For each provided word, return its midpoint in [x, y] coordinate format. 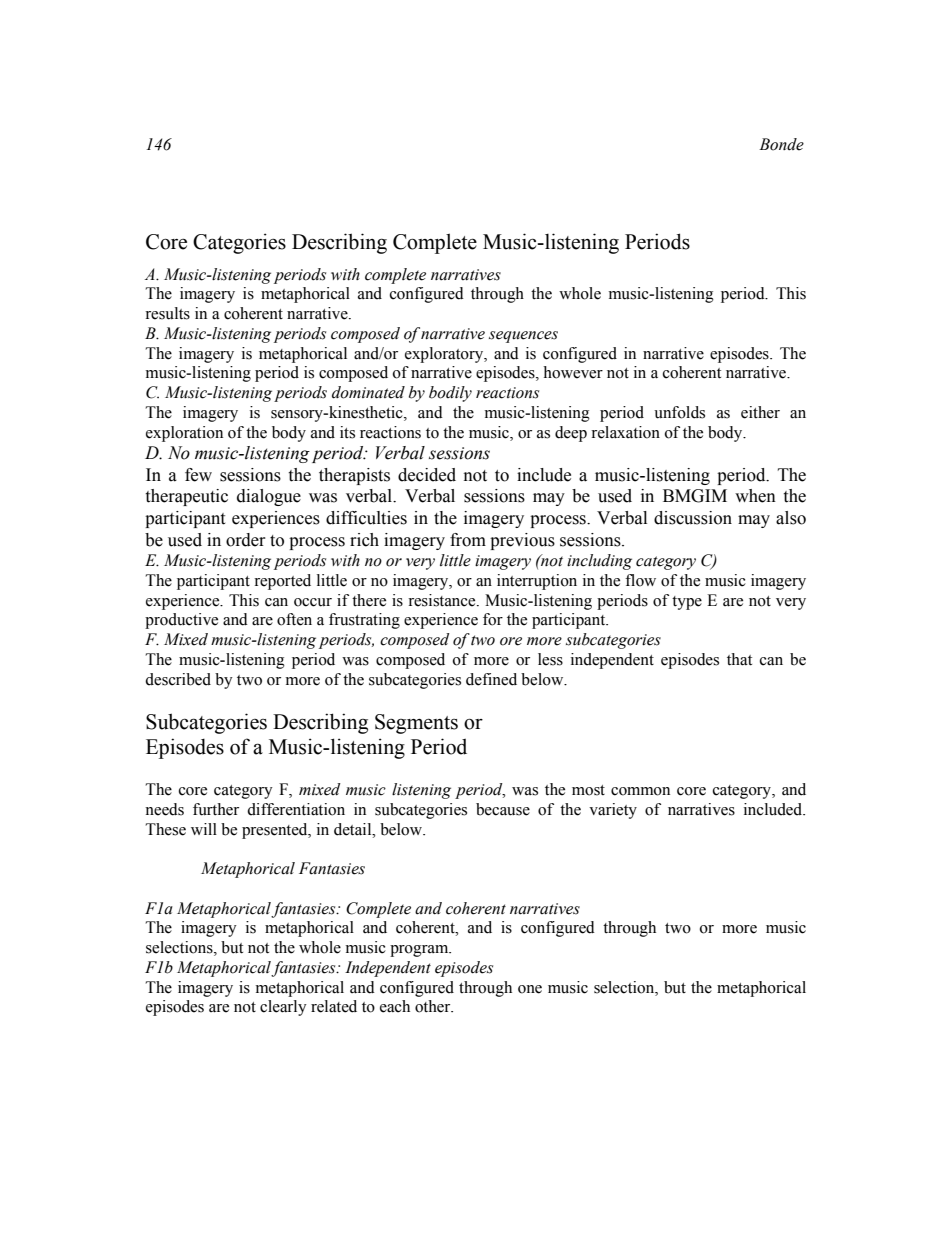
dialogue [269, 497]
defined [491, 679]
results [167, 313]
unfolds [679, 412]
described [178, 679]
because [503, 809]
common [640, 791]
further [216, 809]
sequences [523, 337]
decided [427, 475]
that [739, 659]
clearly [283, 1008]
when [755, 496]
